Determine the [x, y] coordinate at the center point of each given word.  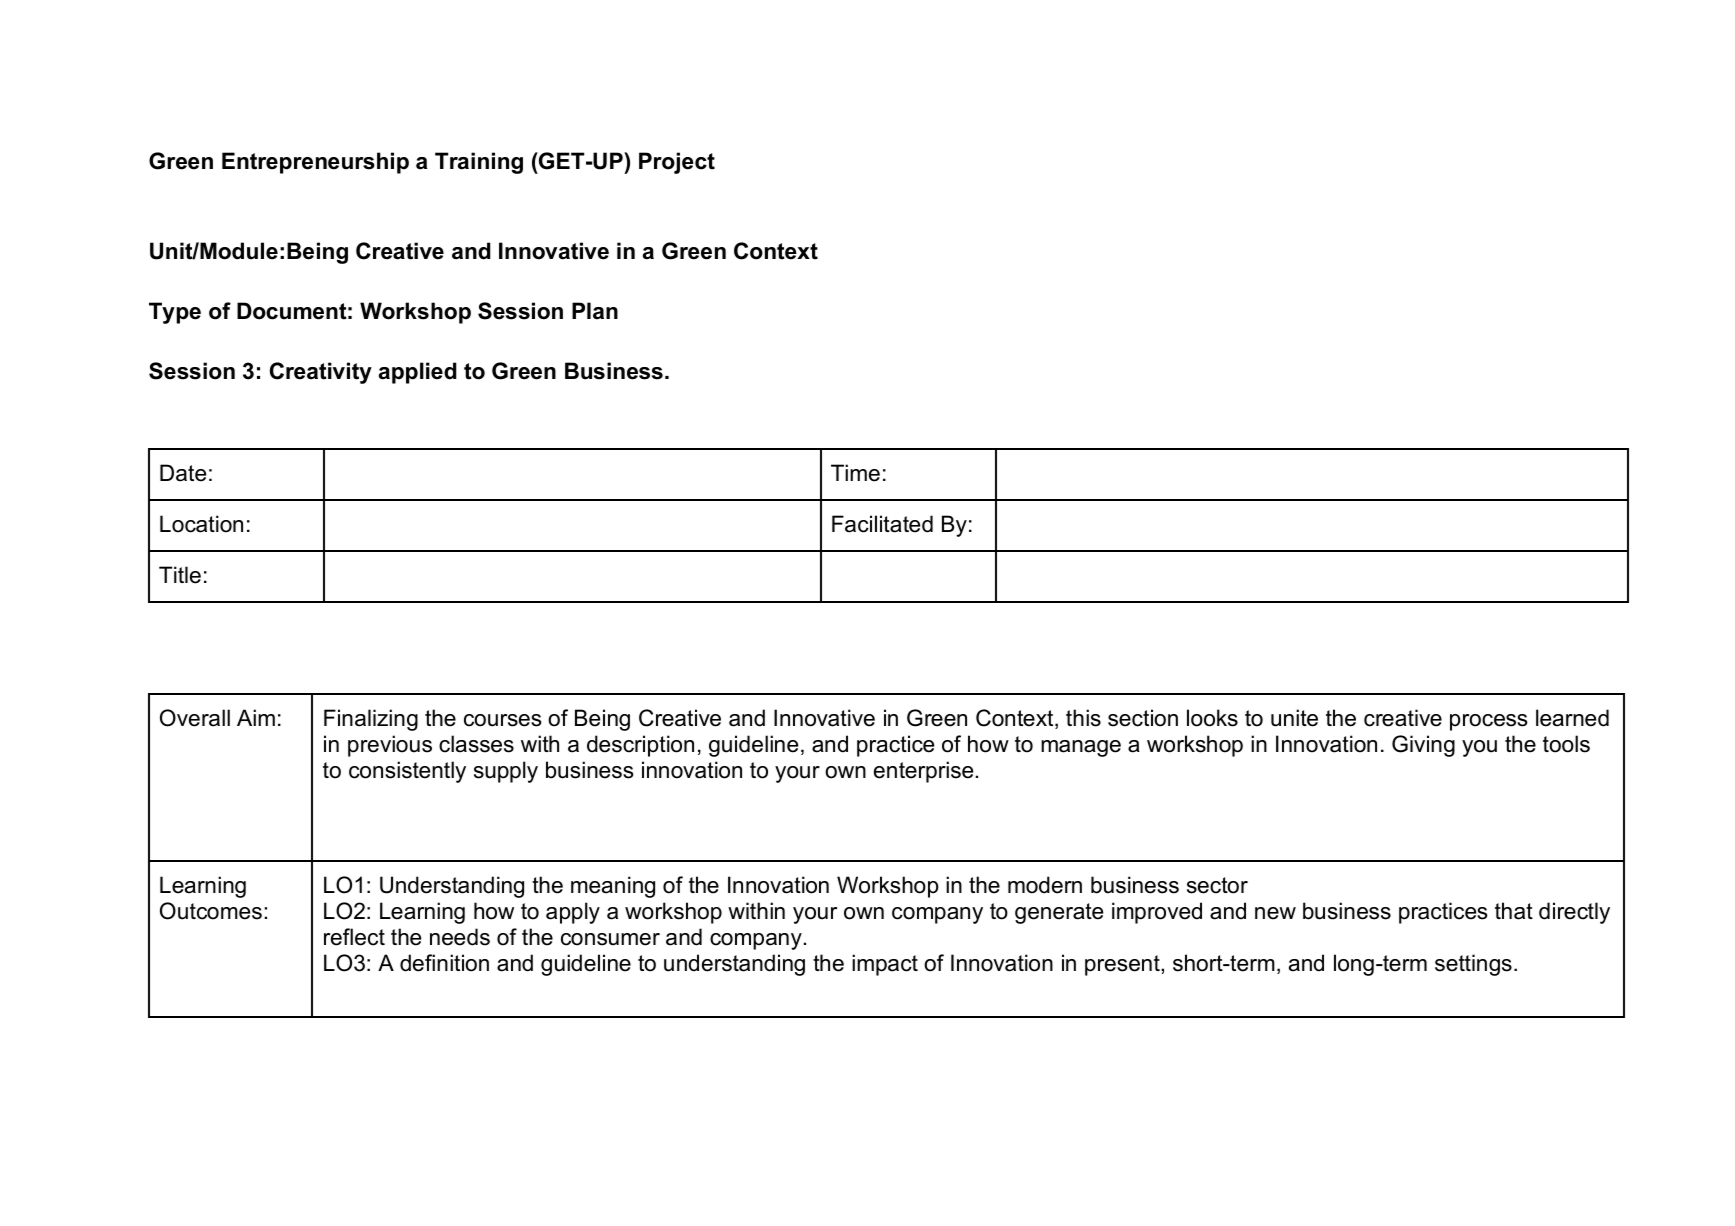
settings [1473, 965]
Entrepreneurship [315, 163]
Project [677, 163]
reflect [354, 937]
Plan [595, 311]
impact [885, 965]
